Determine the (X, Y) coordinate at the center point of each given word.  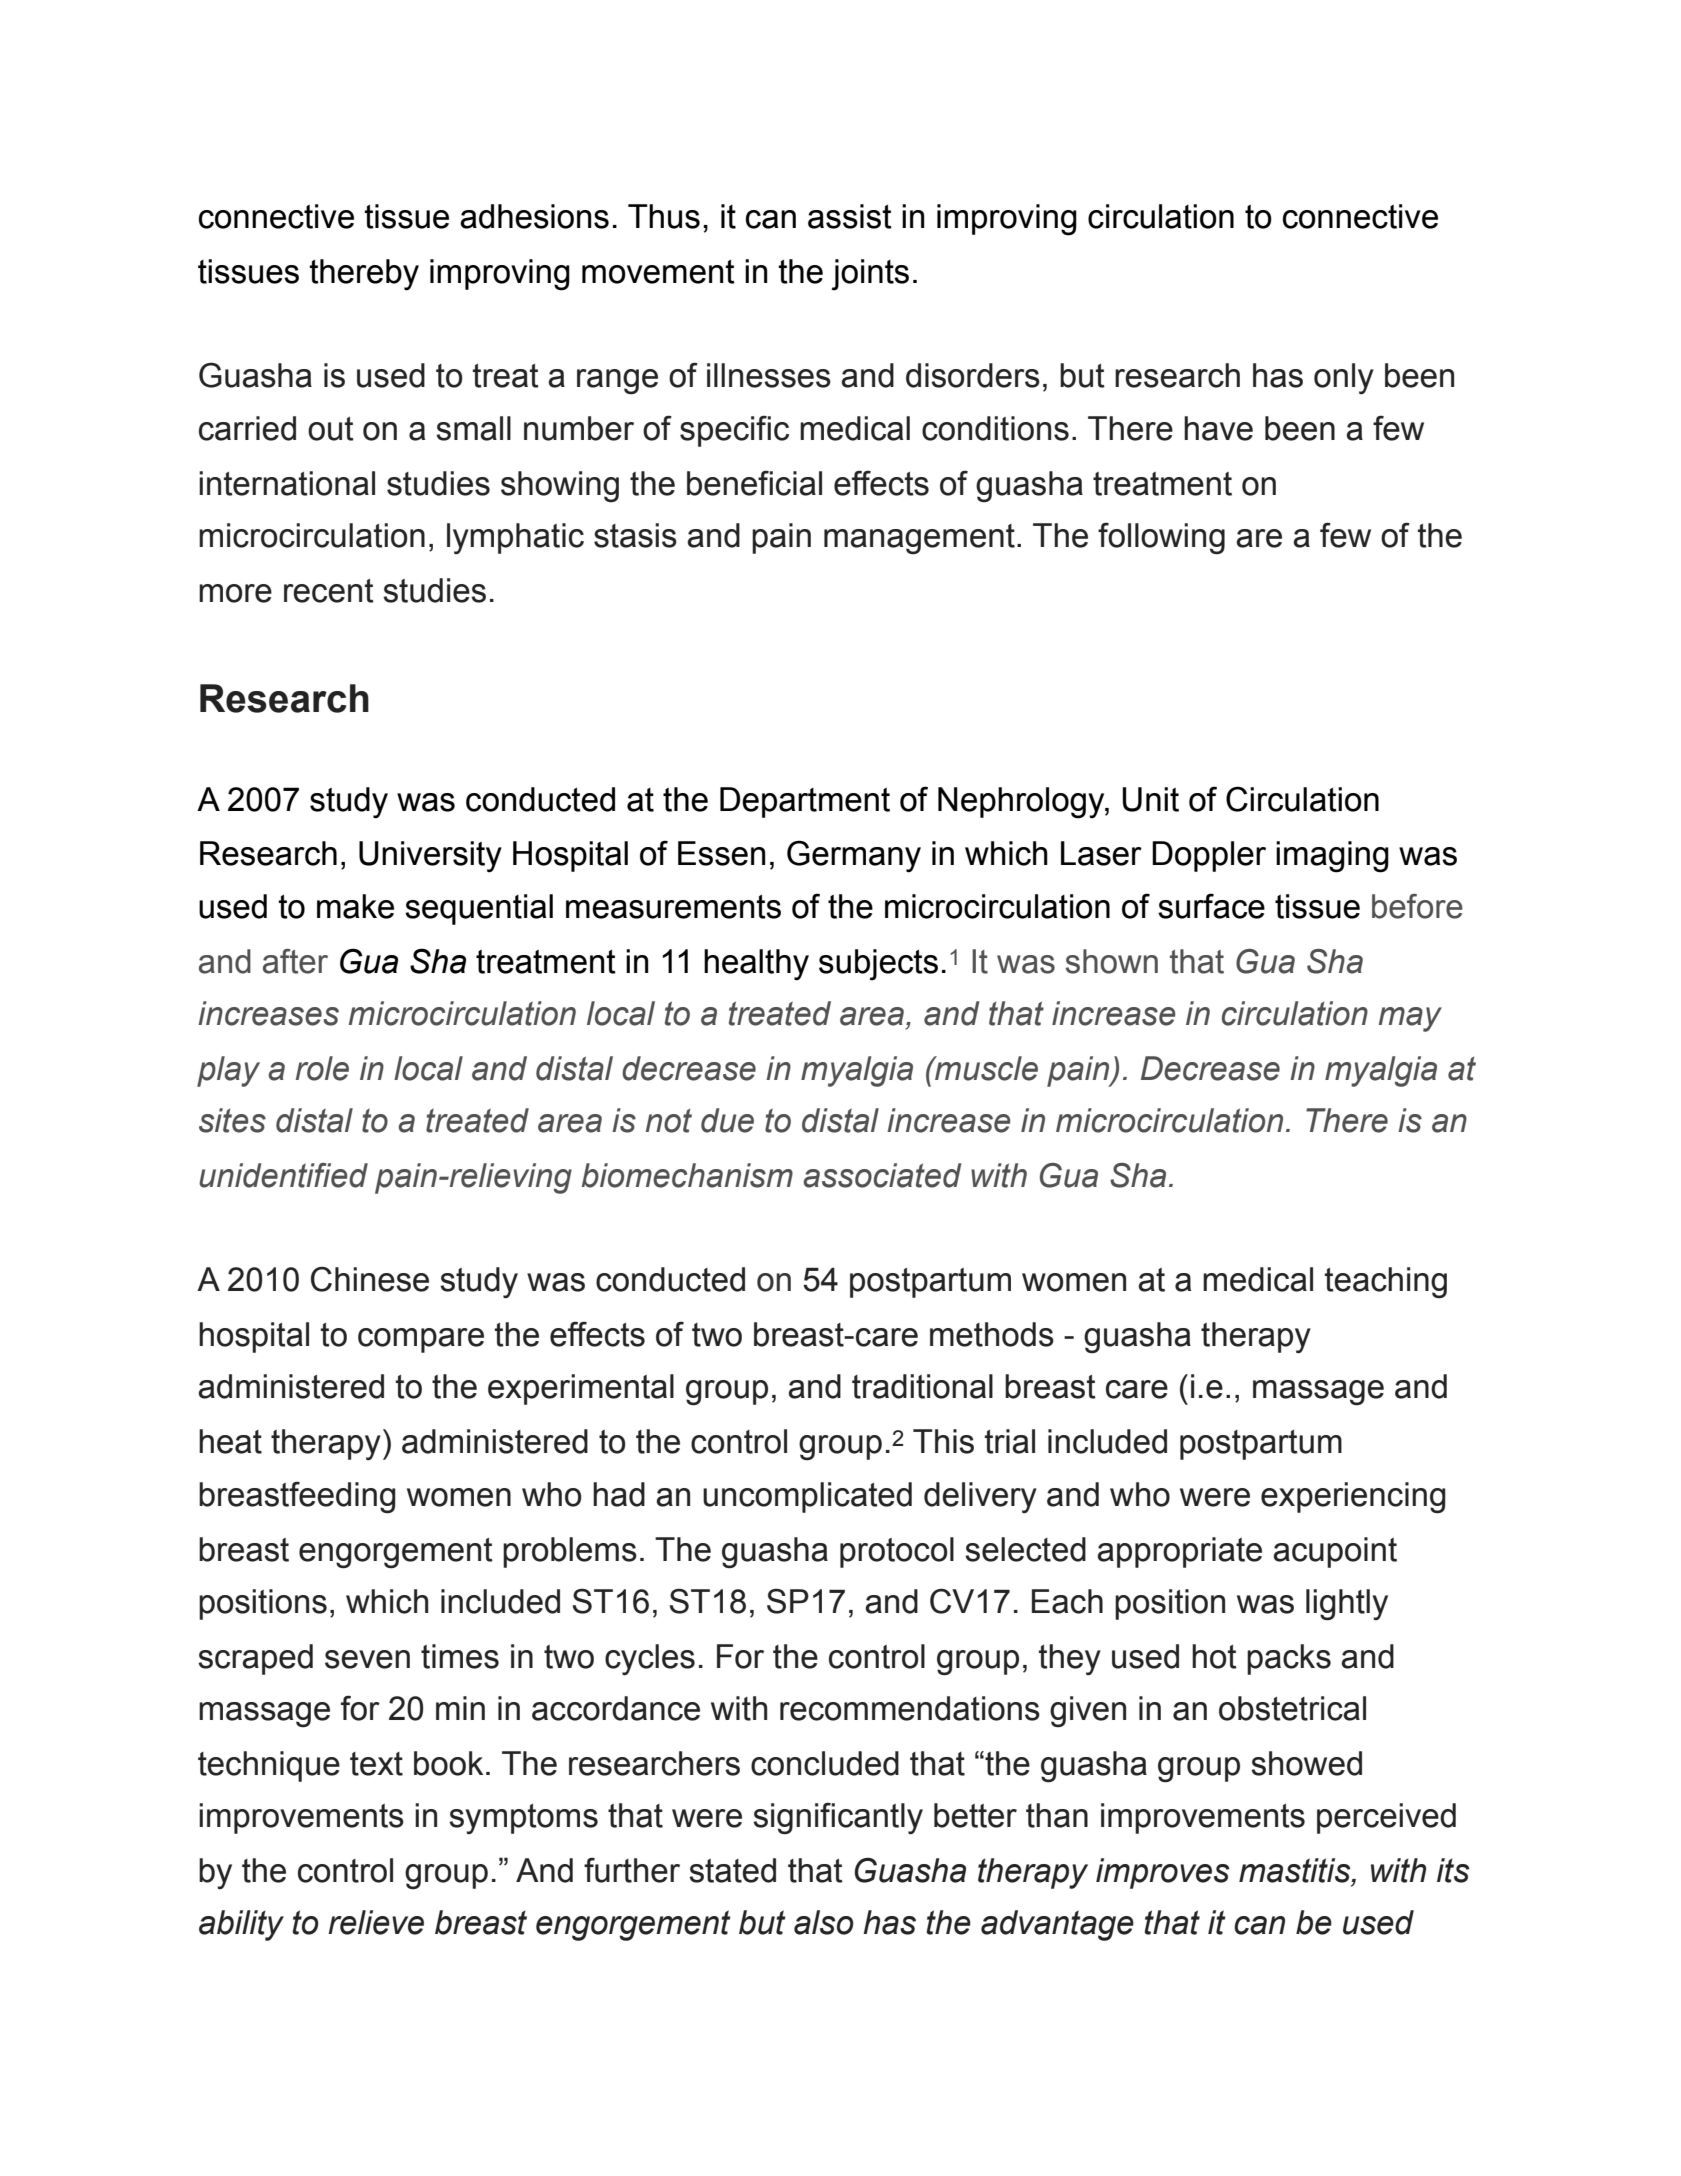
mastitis (1296, 1871)
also (824, 1922)
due (727, 1120)
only (1344, 378)
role (322, 1068)
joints (870, 275)
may (1410, 1019)
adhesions (534, 216)
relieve (376, 1922)
